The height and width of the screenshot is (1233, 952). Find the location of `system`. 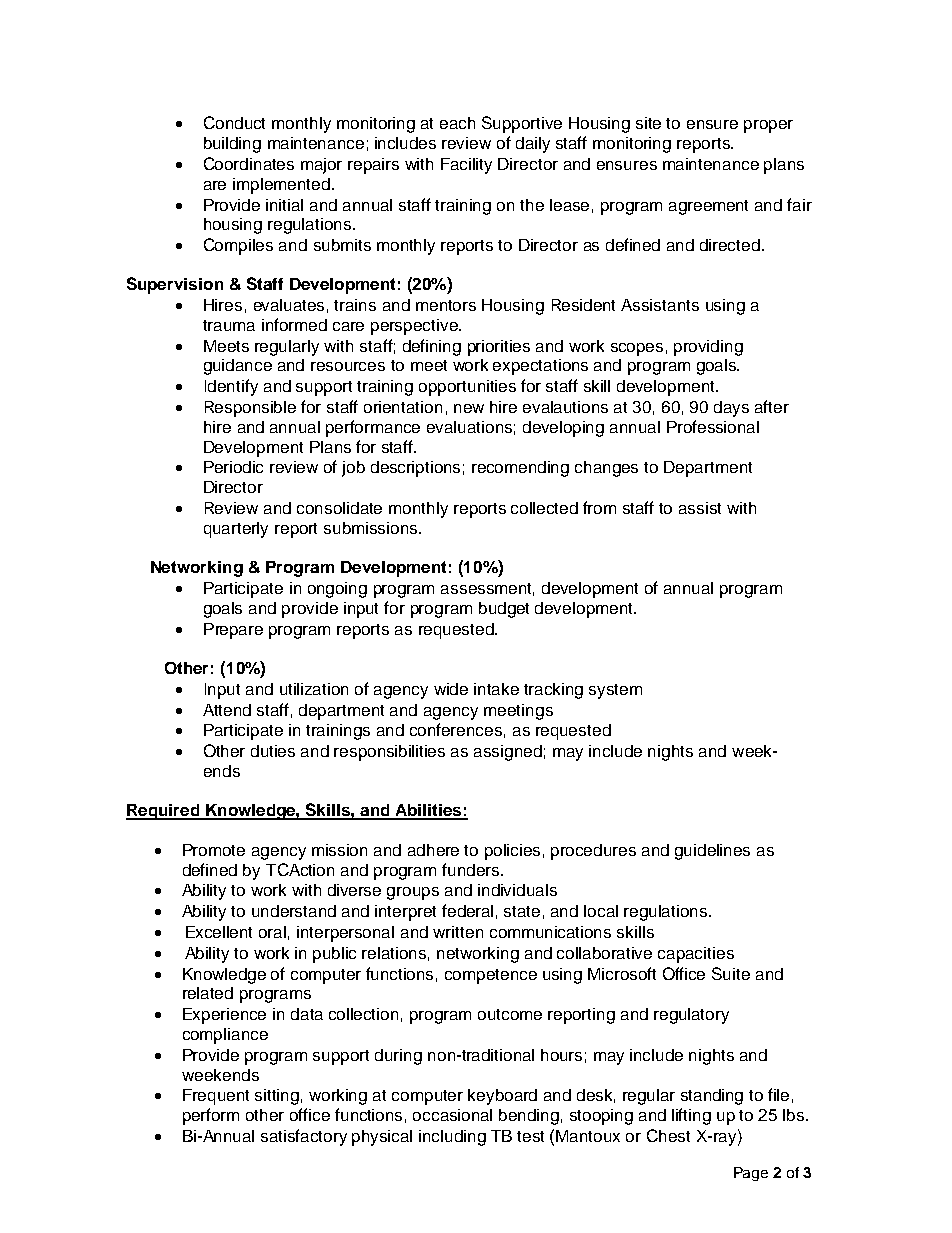

system is located at coordinates (615, 691).
